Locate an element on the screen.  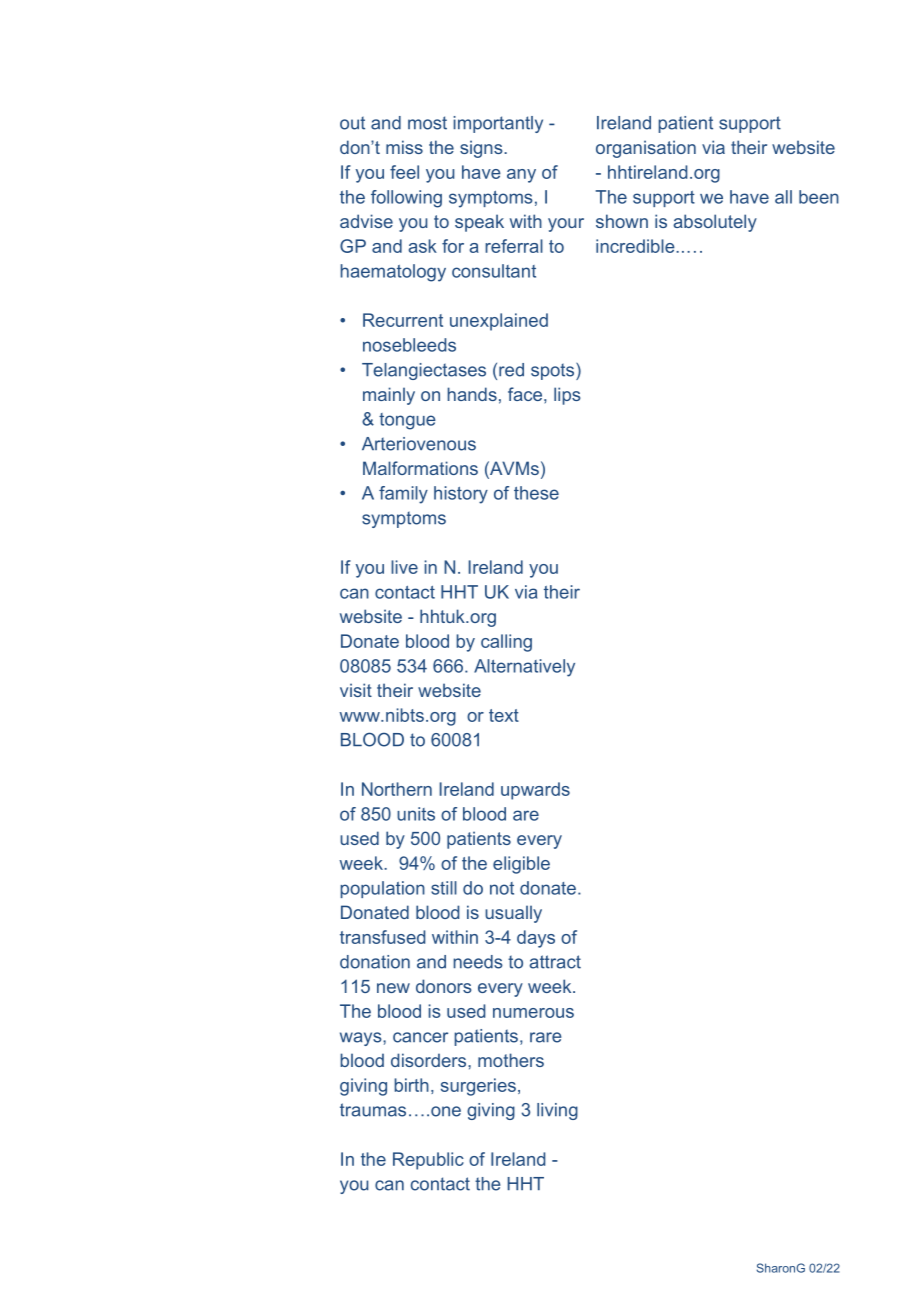
upwards is located at coordinates (535, 791).
